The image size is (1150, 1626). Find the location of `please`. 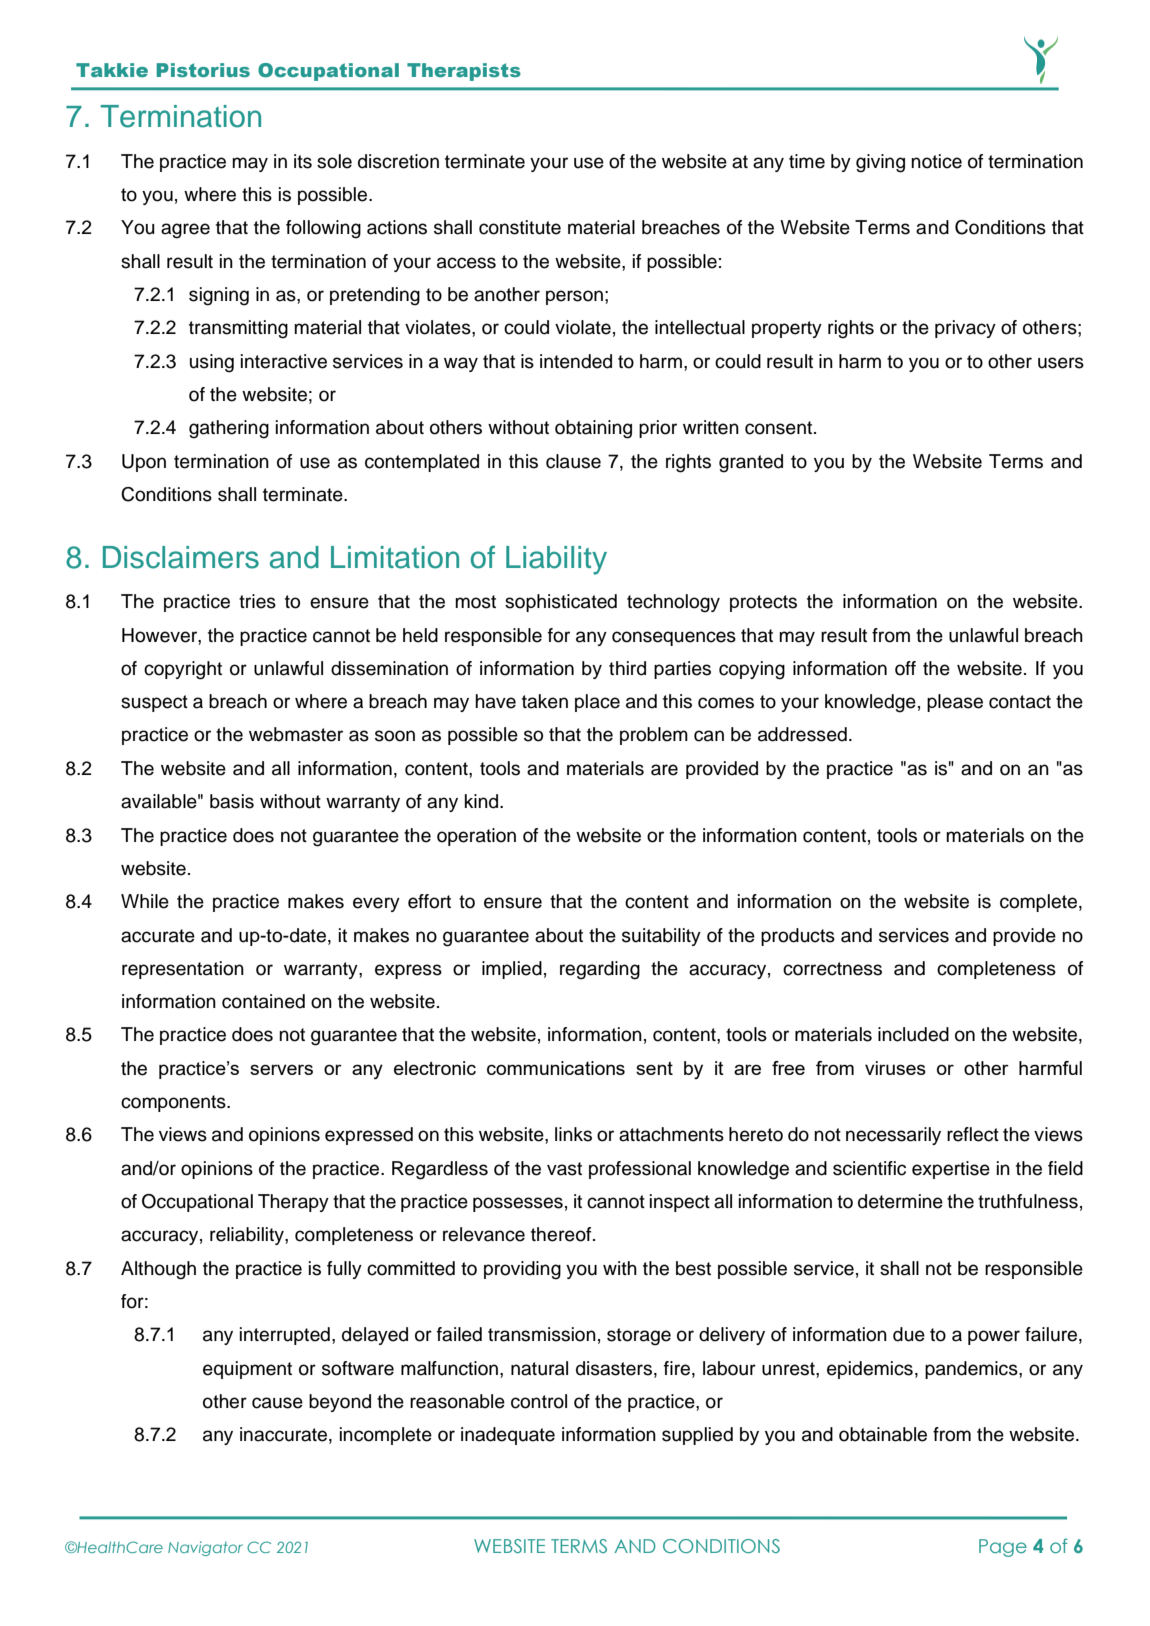

please is located at coordinates (955, 703).
